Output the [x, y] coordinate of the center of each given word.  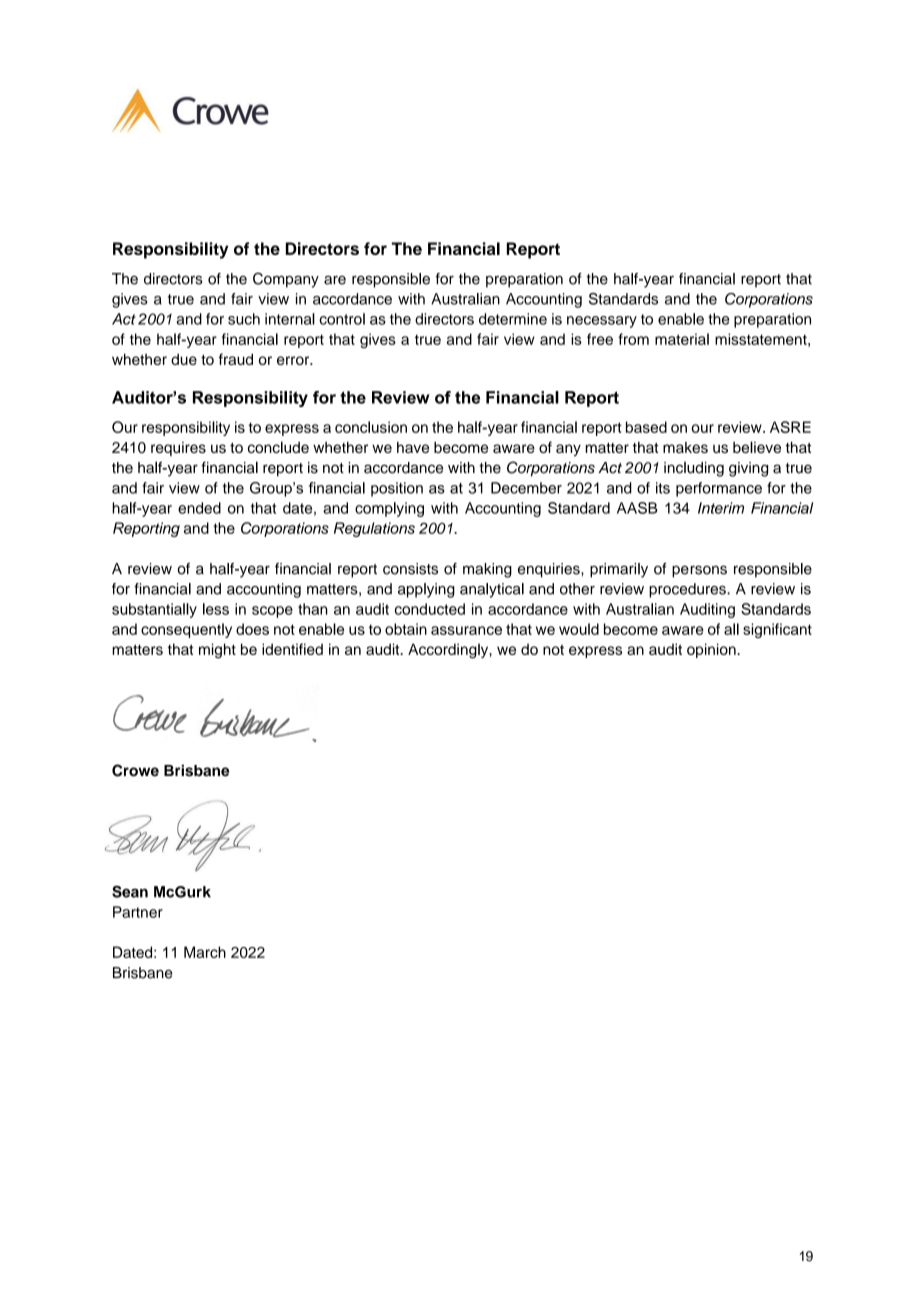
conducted [430, 609]
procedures [688, 590]
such [244, 319]
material [682, 339]
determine [513, 319]
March [205, 952]
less [216, 609]
